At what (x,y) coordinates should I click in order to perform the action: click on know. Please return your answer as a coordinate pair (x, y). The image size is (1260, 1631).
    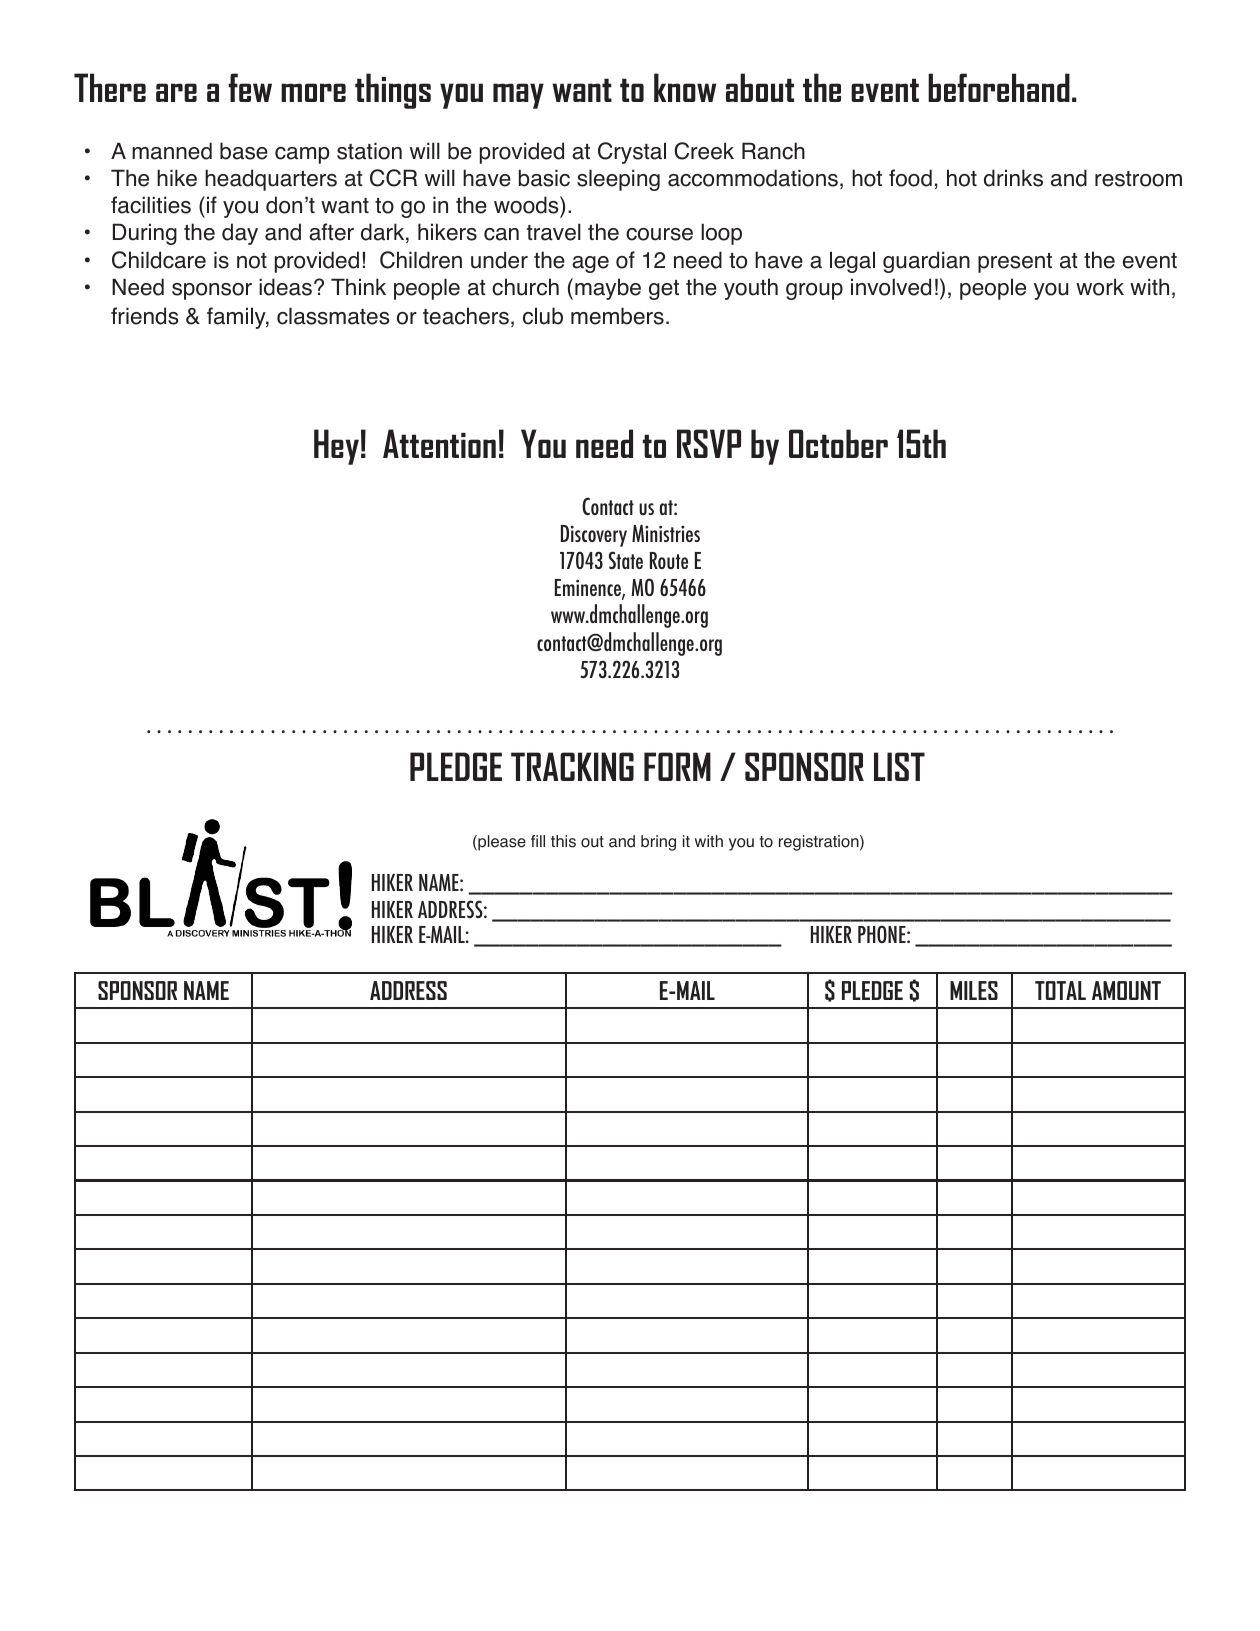
    Looking at the image, I should click on (685, 87).
